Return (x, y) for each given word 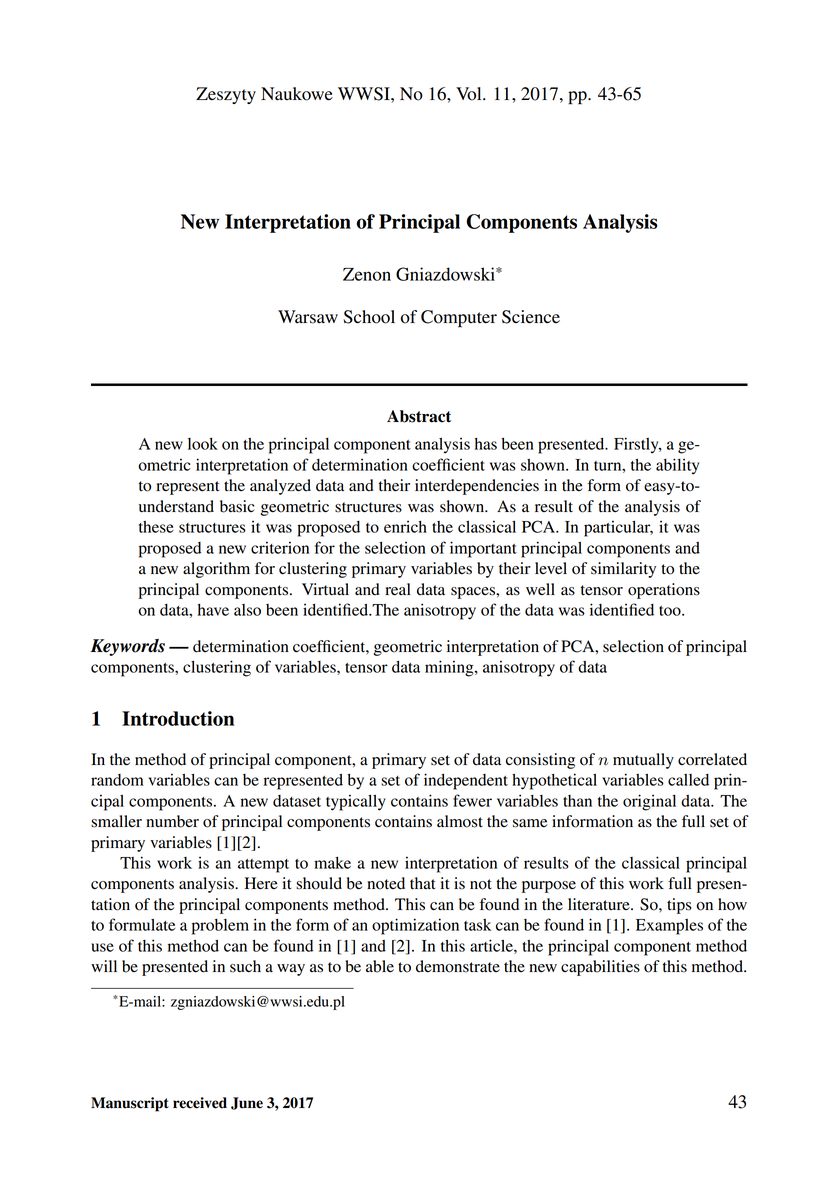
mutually (643, 761)
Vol (470, 94)
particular (618, 528)
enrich (405, 527)
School (369, 317)
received (200, 1103)
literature (600, 904)
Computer (459, 319)
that (423, 883)
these (156, 527)
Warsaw (308, 317)
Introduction (178, 718)
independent (466, 781)
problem (220, 927)
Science (531, 317)
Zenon (367, 274)
